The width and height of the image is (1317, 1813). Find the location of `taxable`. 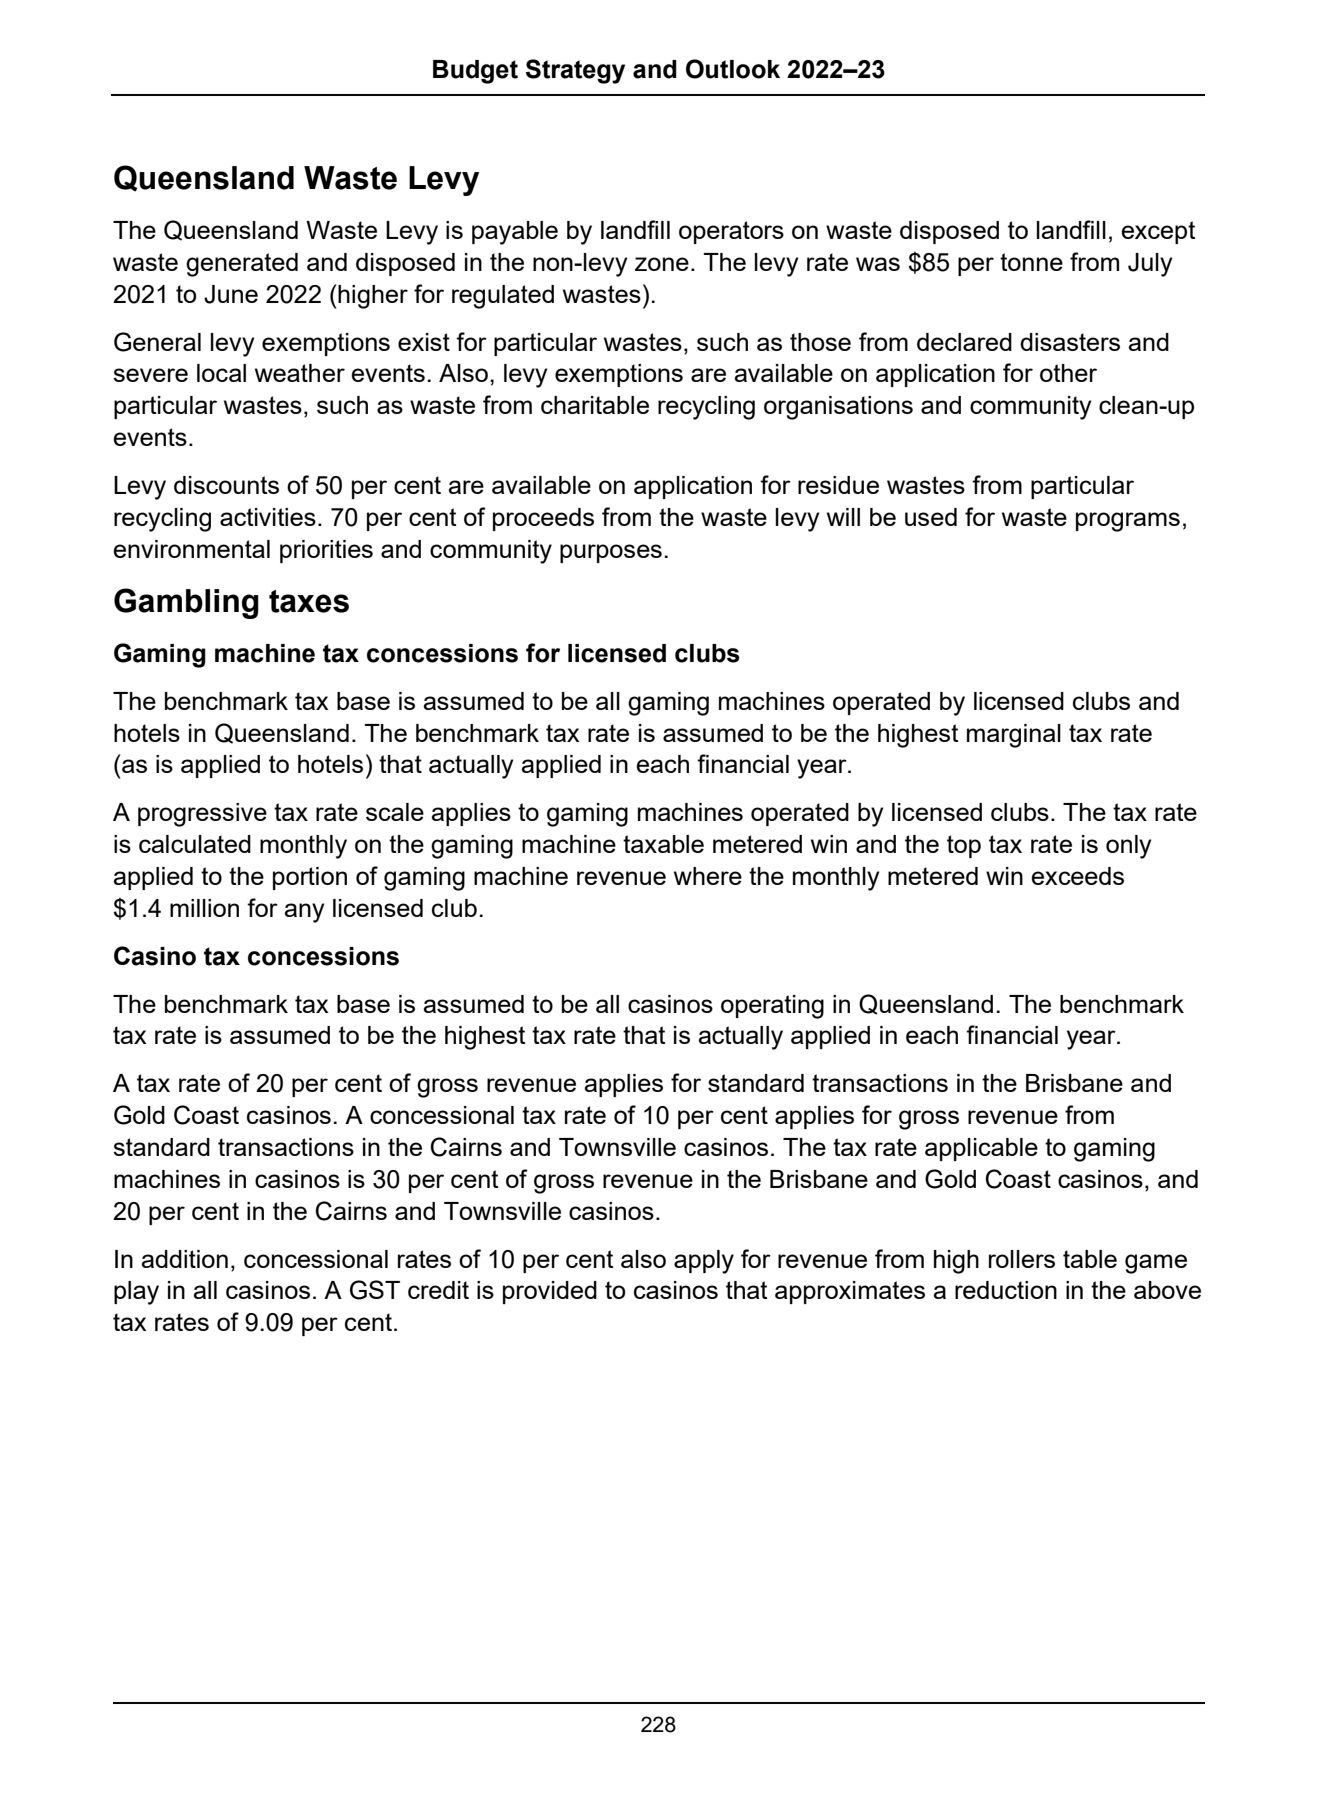

taxable is located at coordinates (663, 844).
